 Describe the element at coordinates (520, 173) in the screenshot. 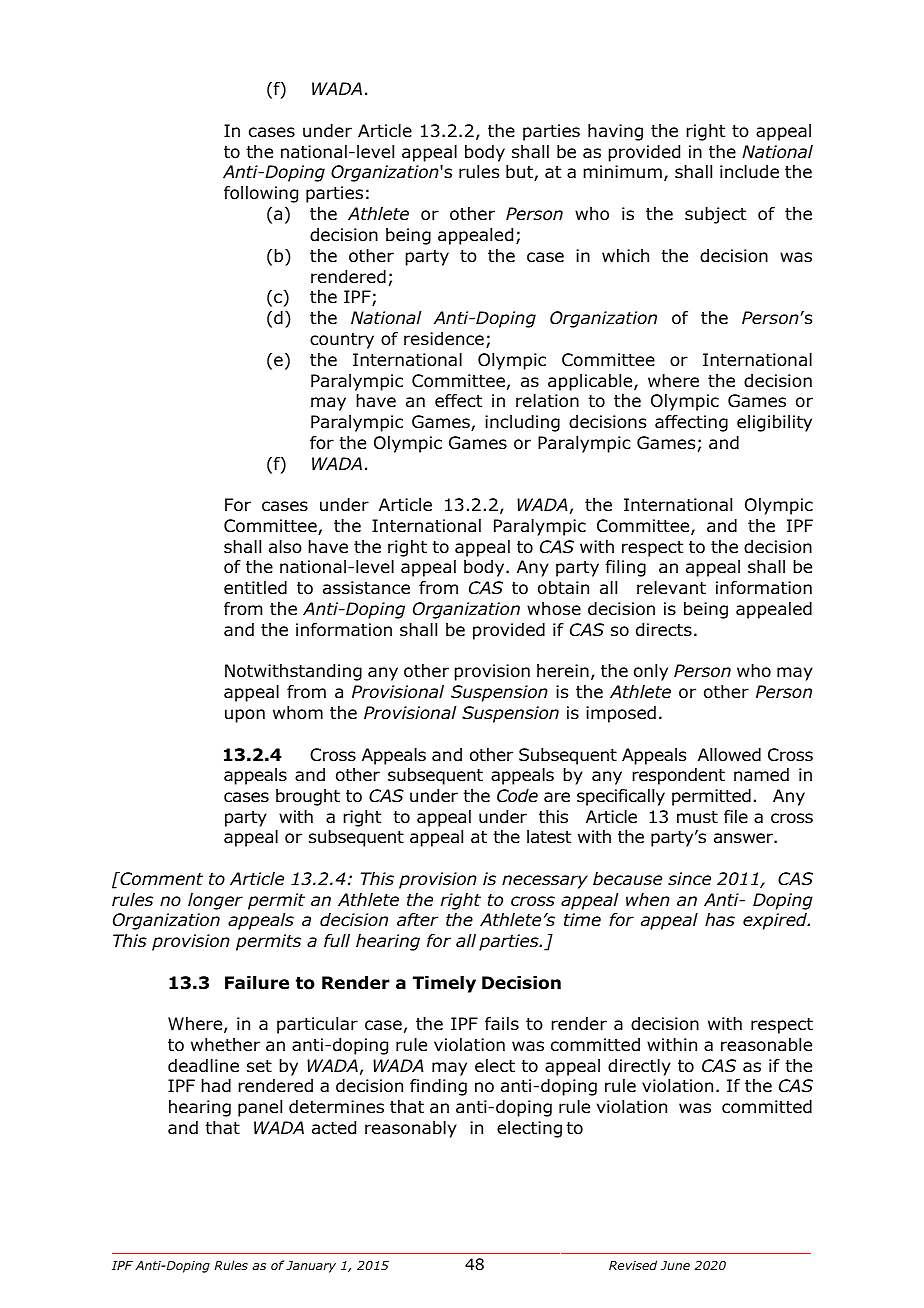

I see `but` at that location.
